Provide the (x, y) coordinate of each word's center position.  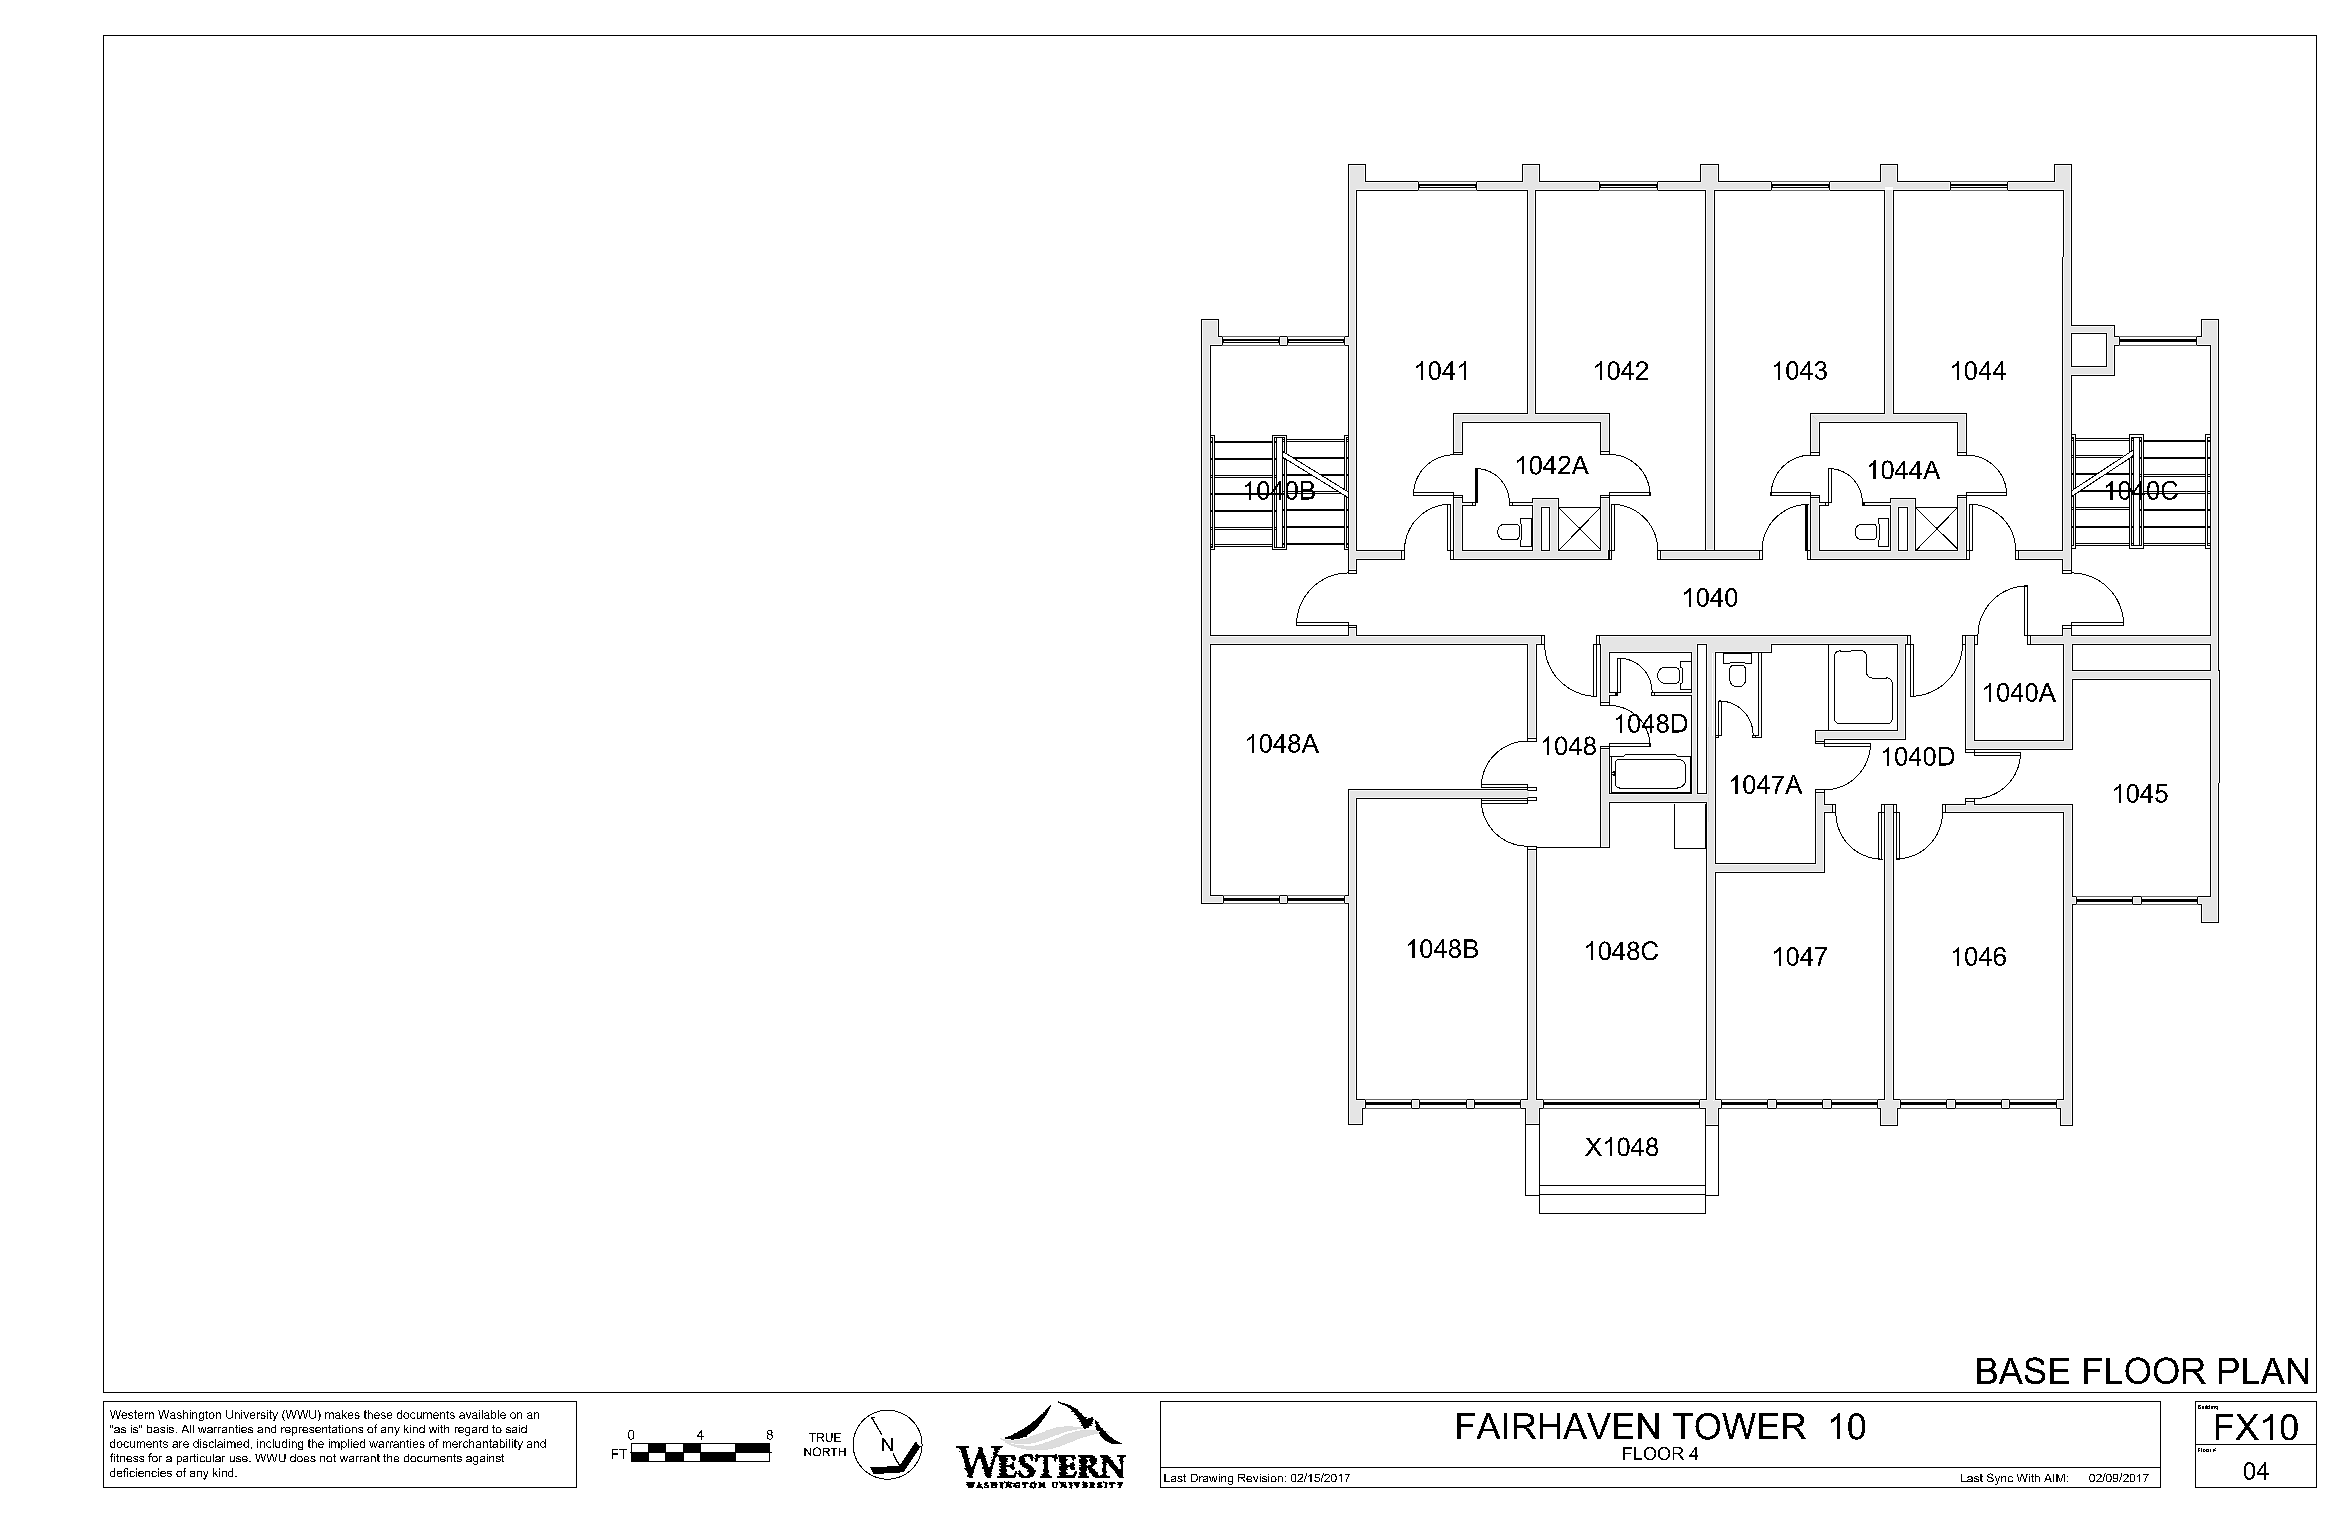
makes (342, 1414)
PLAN (2263, 1371)
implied (347, 1444)
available (482, 1414)
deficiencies (141, 1472)
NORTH (825, 1451)
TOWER (1739, 1426)
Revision (1260, 1478)
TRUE (825, 1437)
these (378, 1414)
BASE (2023, 1370)
